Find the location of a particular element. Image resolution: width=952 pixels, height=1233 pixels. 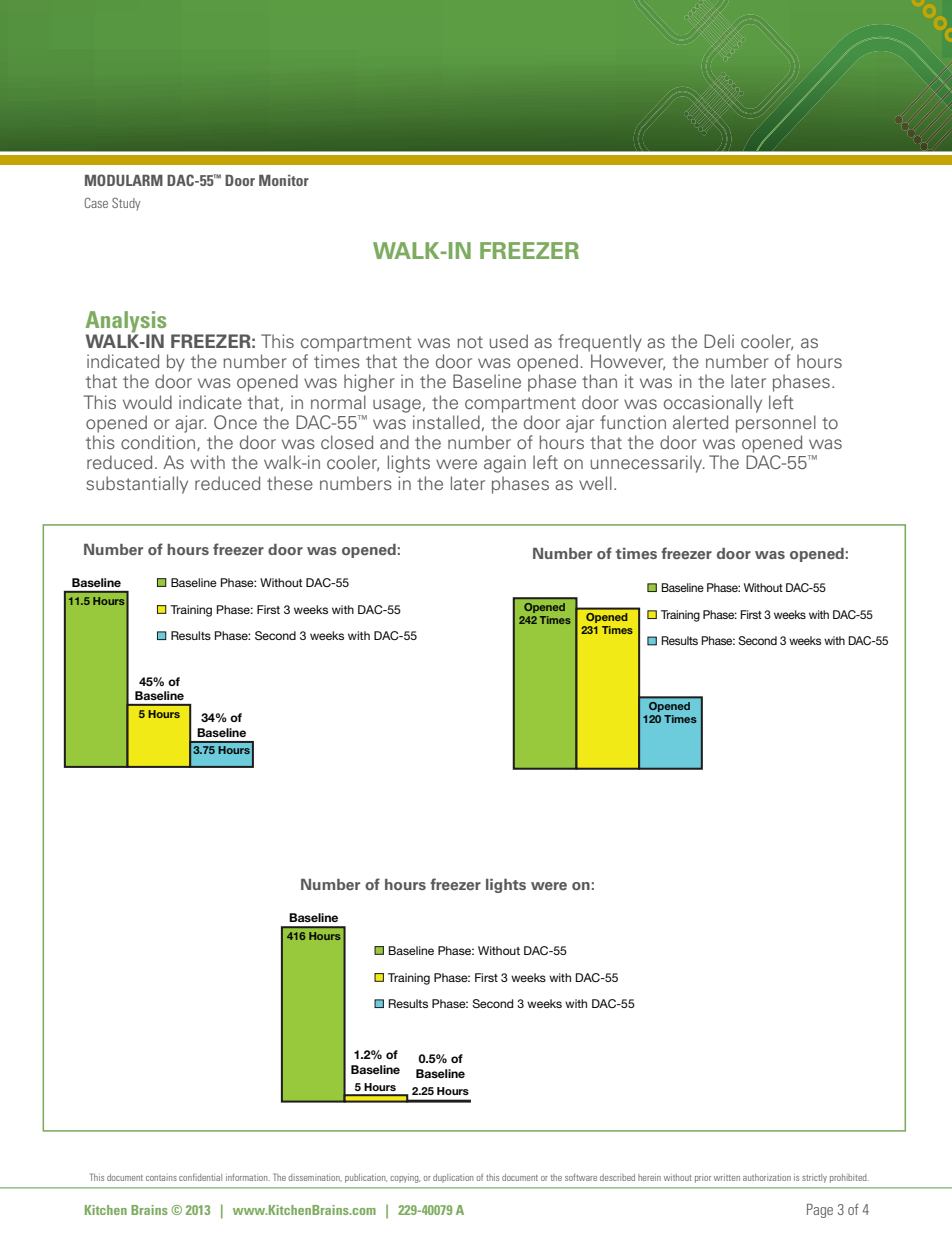

Study is located at coordinates (126, 204).
